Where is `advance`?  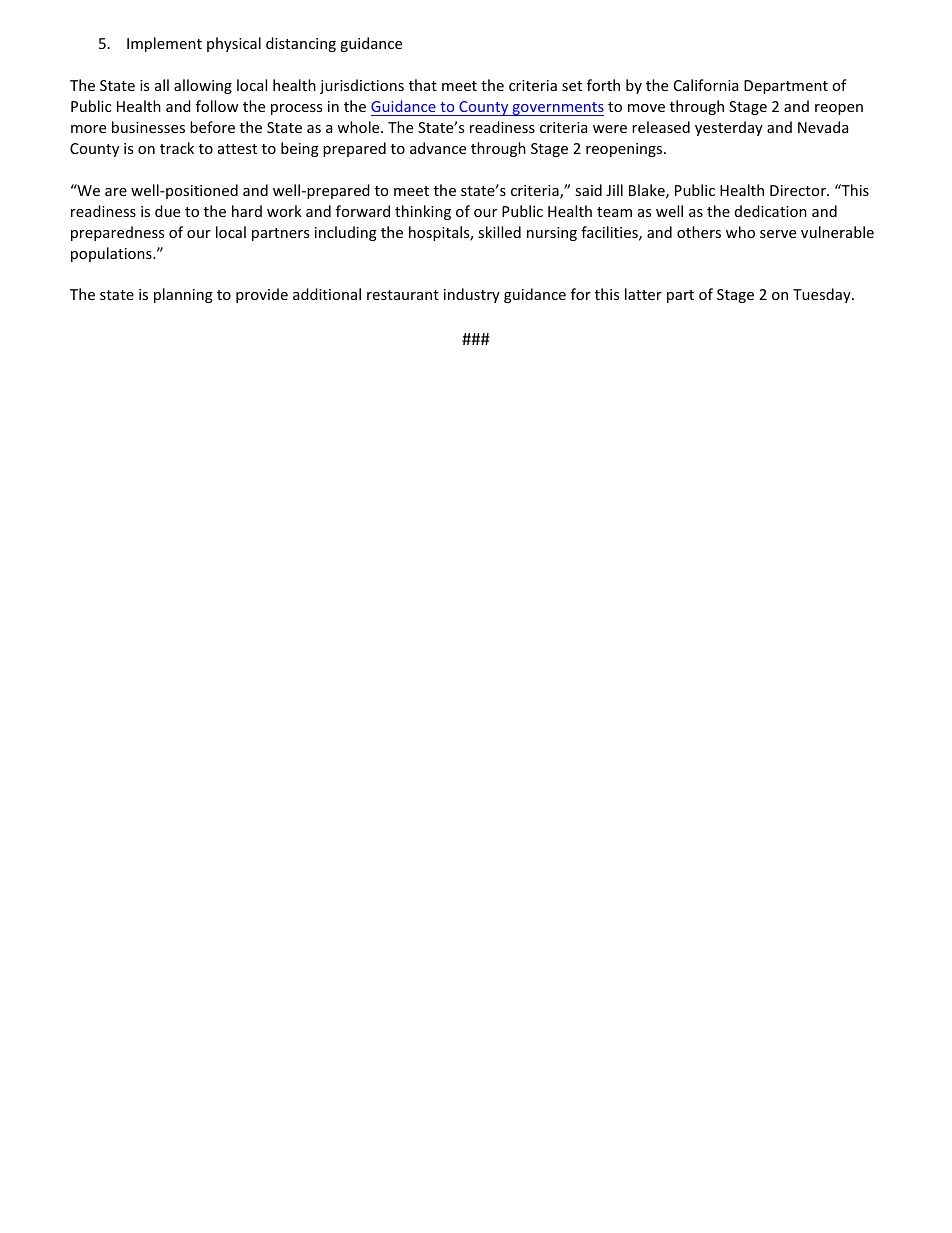 advance is located at coordinates (438, 148).
